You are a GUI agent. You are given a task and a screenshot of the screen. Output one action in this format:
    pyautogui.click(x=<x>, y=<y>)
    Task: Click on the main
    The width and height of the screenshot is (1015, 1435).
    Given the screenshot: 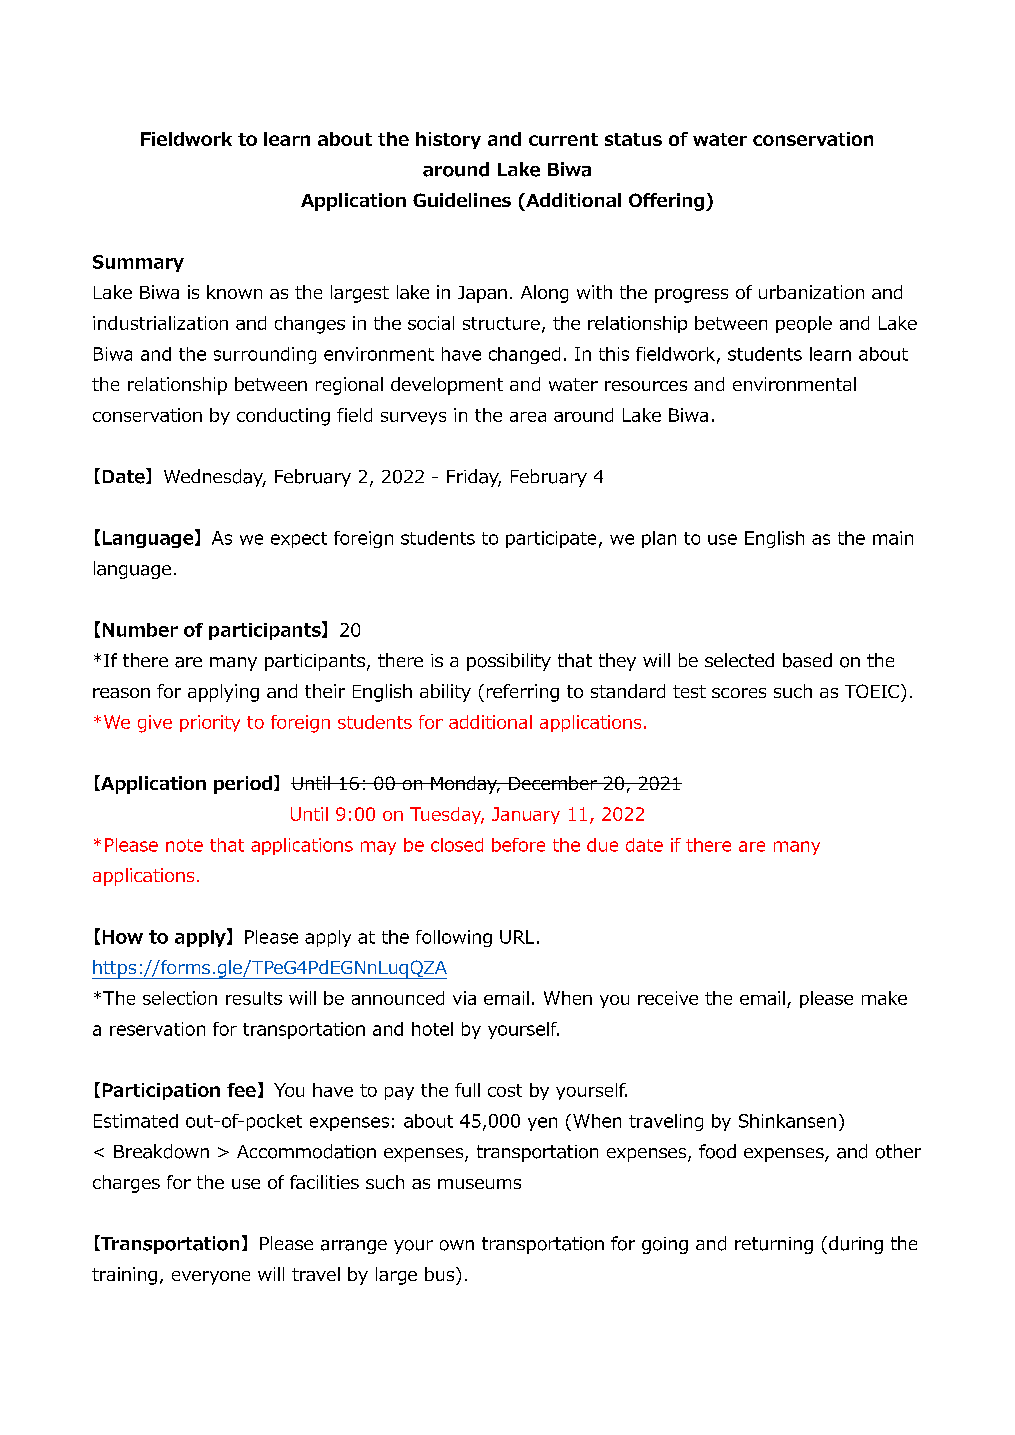 What is the action you would take?
    pyautogui.click(x=893, y=538)
